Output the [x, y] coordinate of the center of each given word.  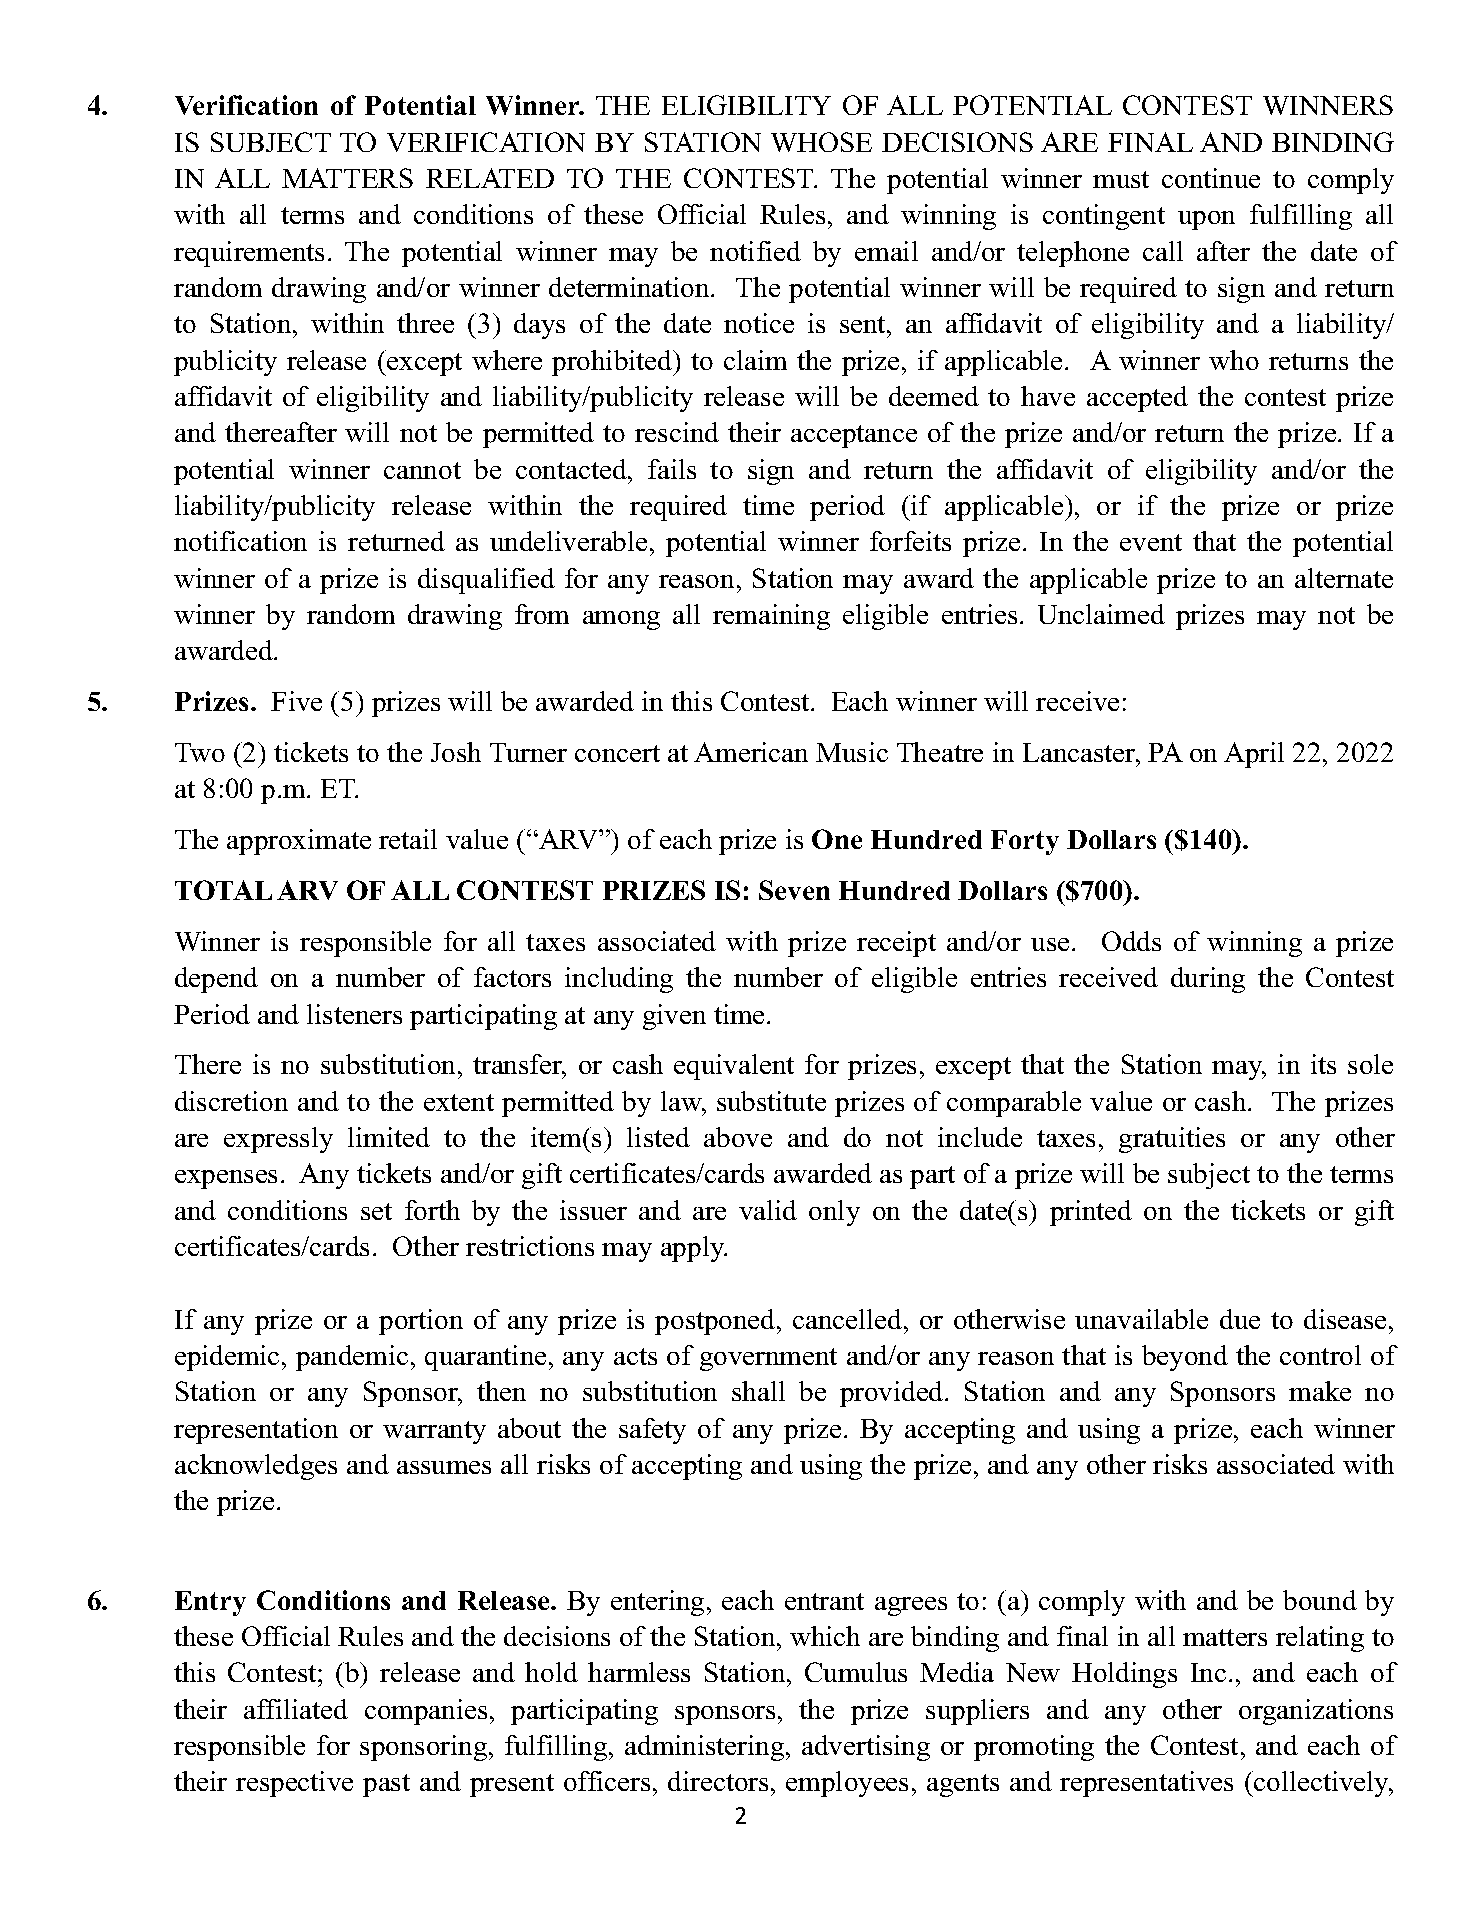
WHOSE [821, 142]
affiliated [296, 1709]
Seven [794, 890]
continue [1211, 178]
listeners [354, 1014]
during [1208, 980]
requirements [249, 254]
